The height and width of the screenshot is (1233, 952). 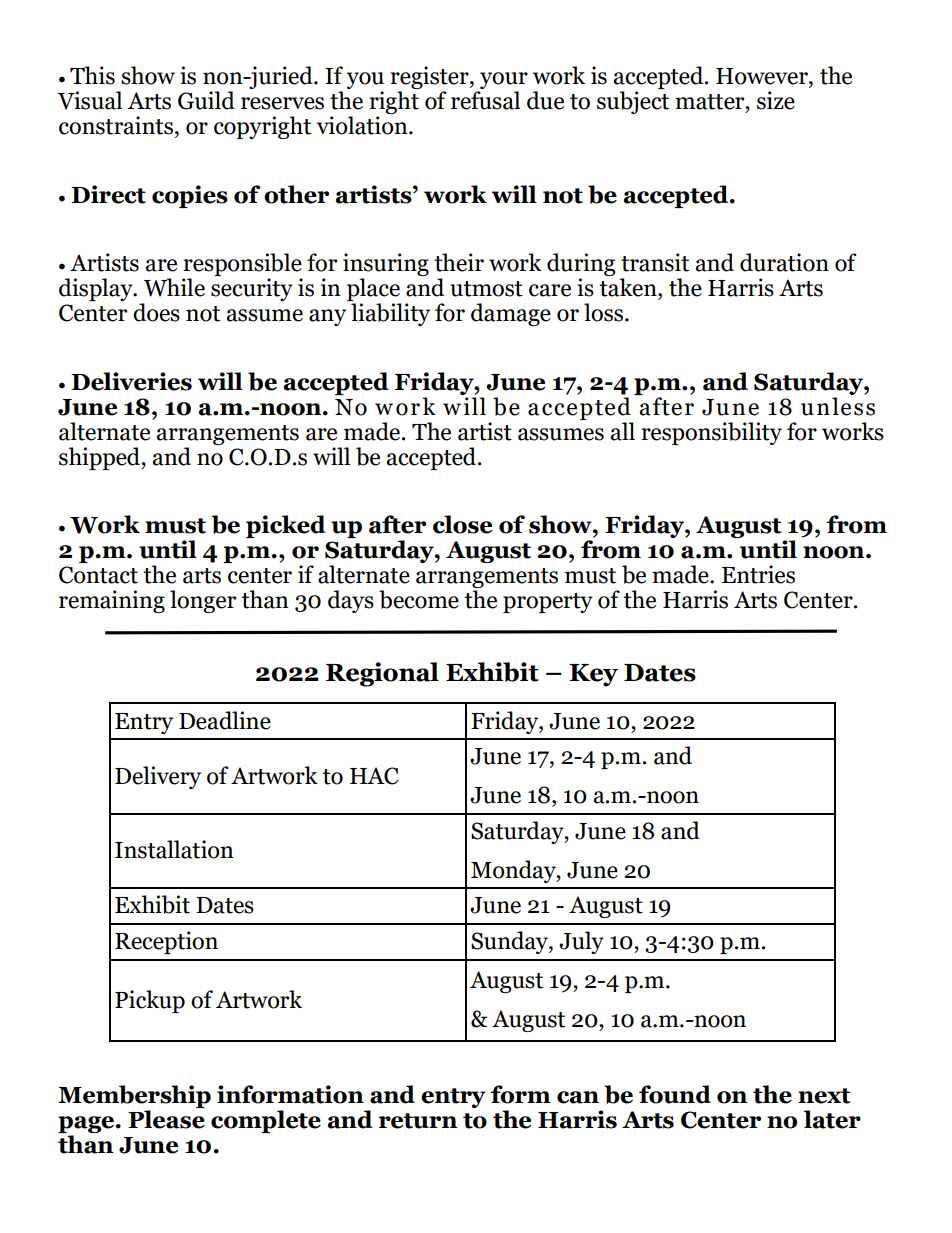 I want to click on become, so click(x=419, y=599).
